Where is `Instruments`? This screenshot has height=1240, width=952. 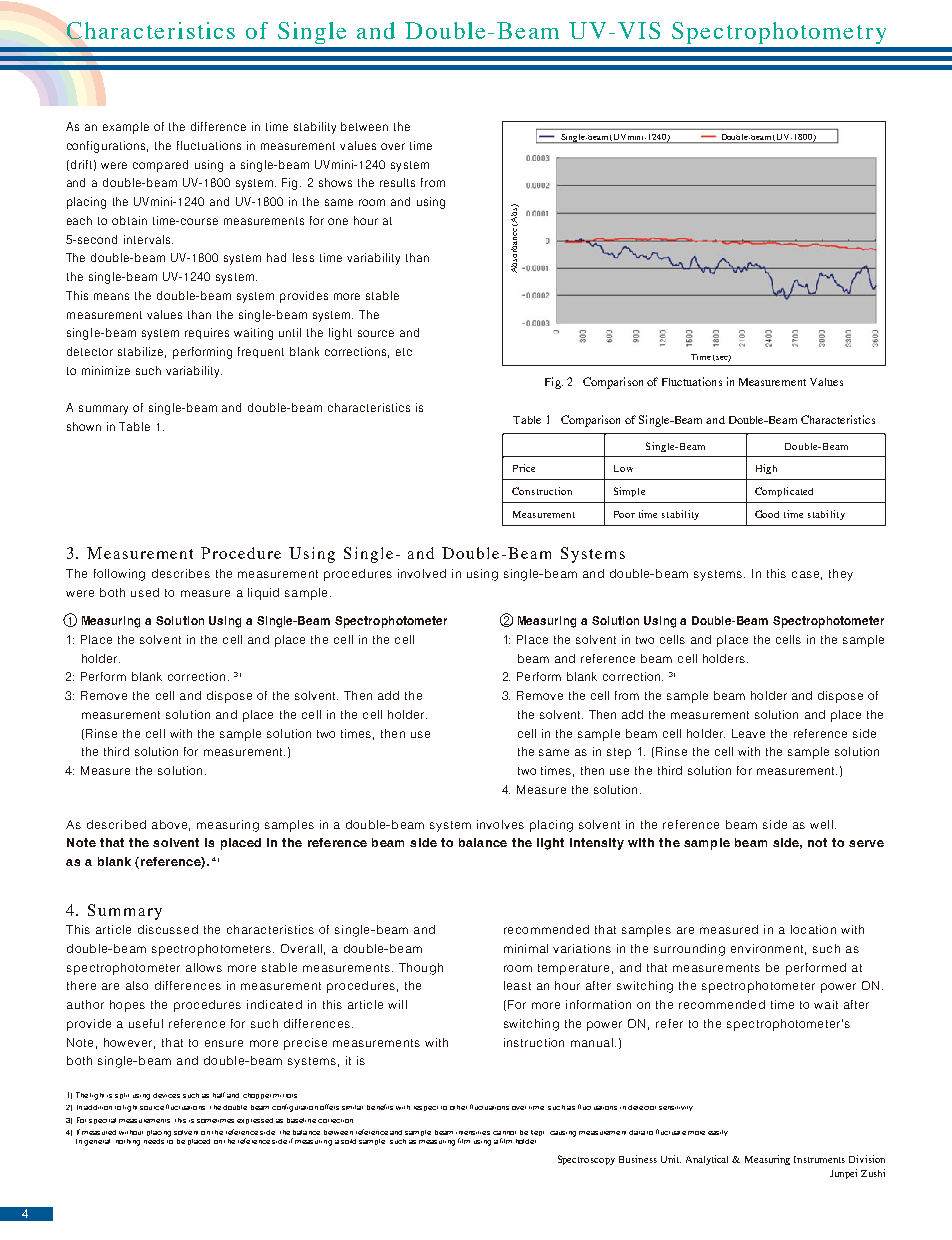
Instruments is located at coordinates (819, 1159).
